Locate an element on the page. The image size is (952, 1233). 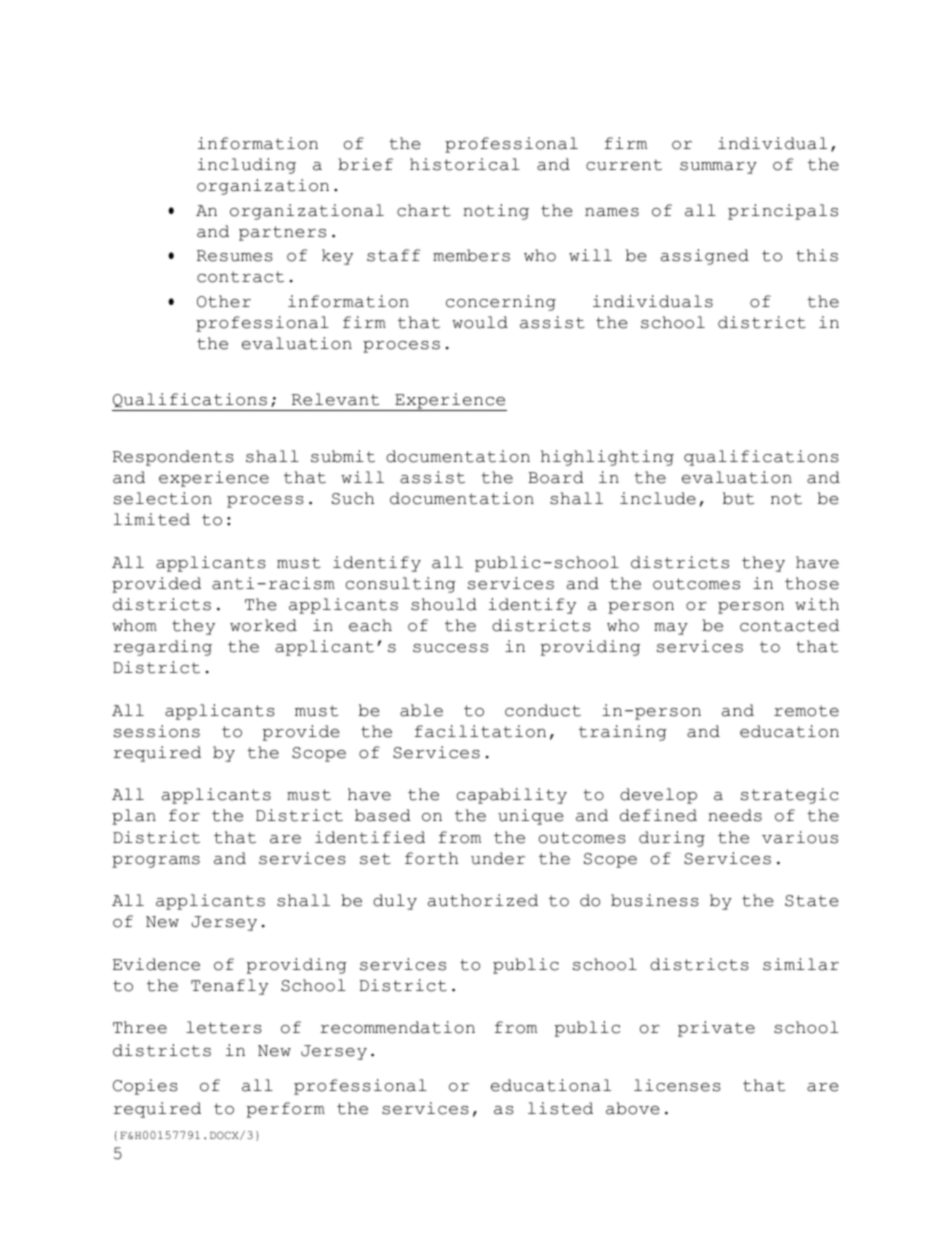
Board is located at coordinates (556, 477).
